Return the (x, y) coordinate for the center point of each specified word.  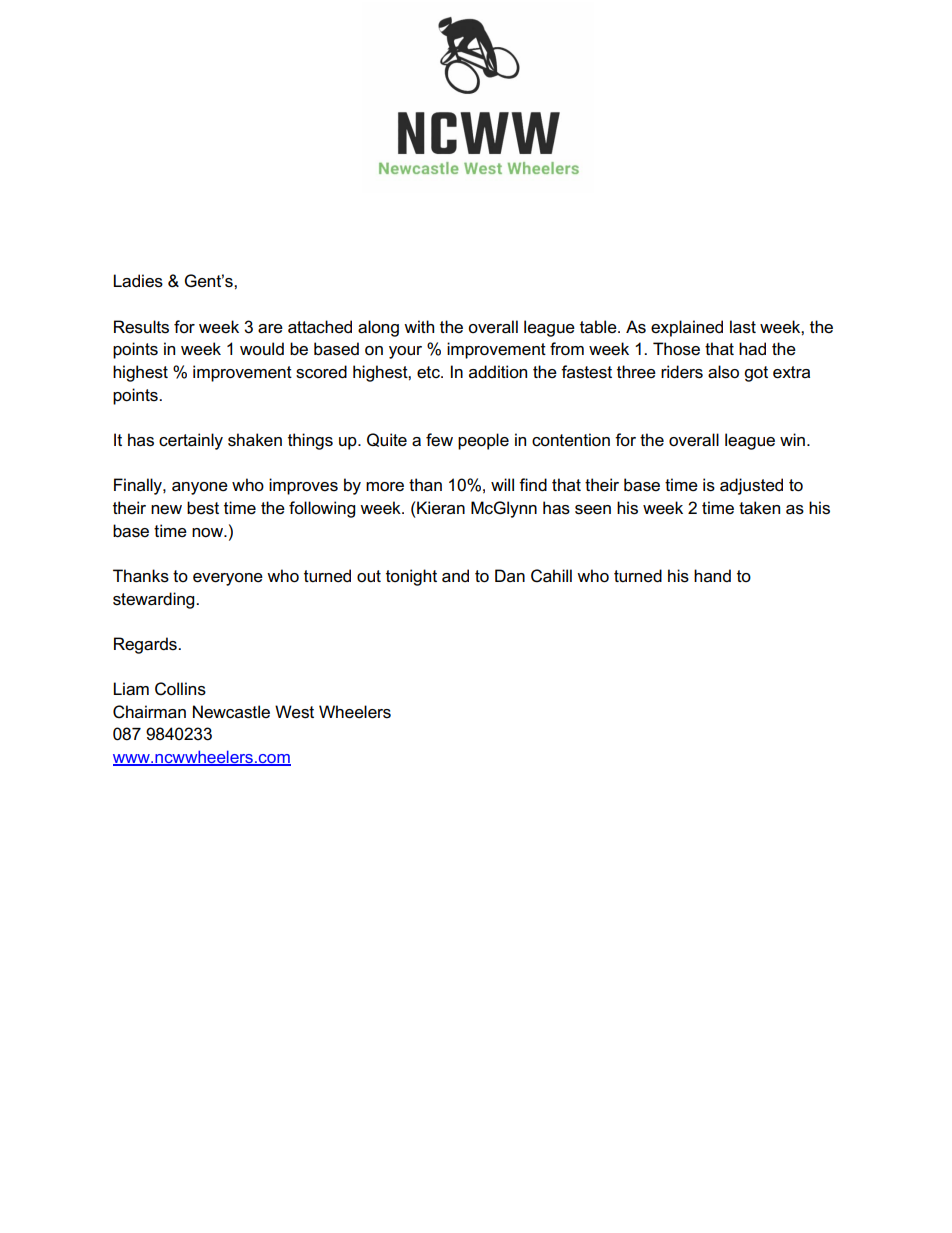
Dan (510, 575)
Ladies (138, 281)
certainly (191, 441)
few (439, 440)
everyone (228, 579)
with (419, 326)
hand (712, 575)
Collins (180, 689)
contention (571, 440)
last (743, 327)
